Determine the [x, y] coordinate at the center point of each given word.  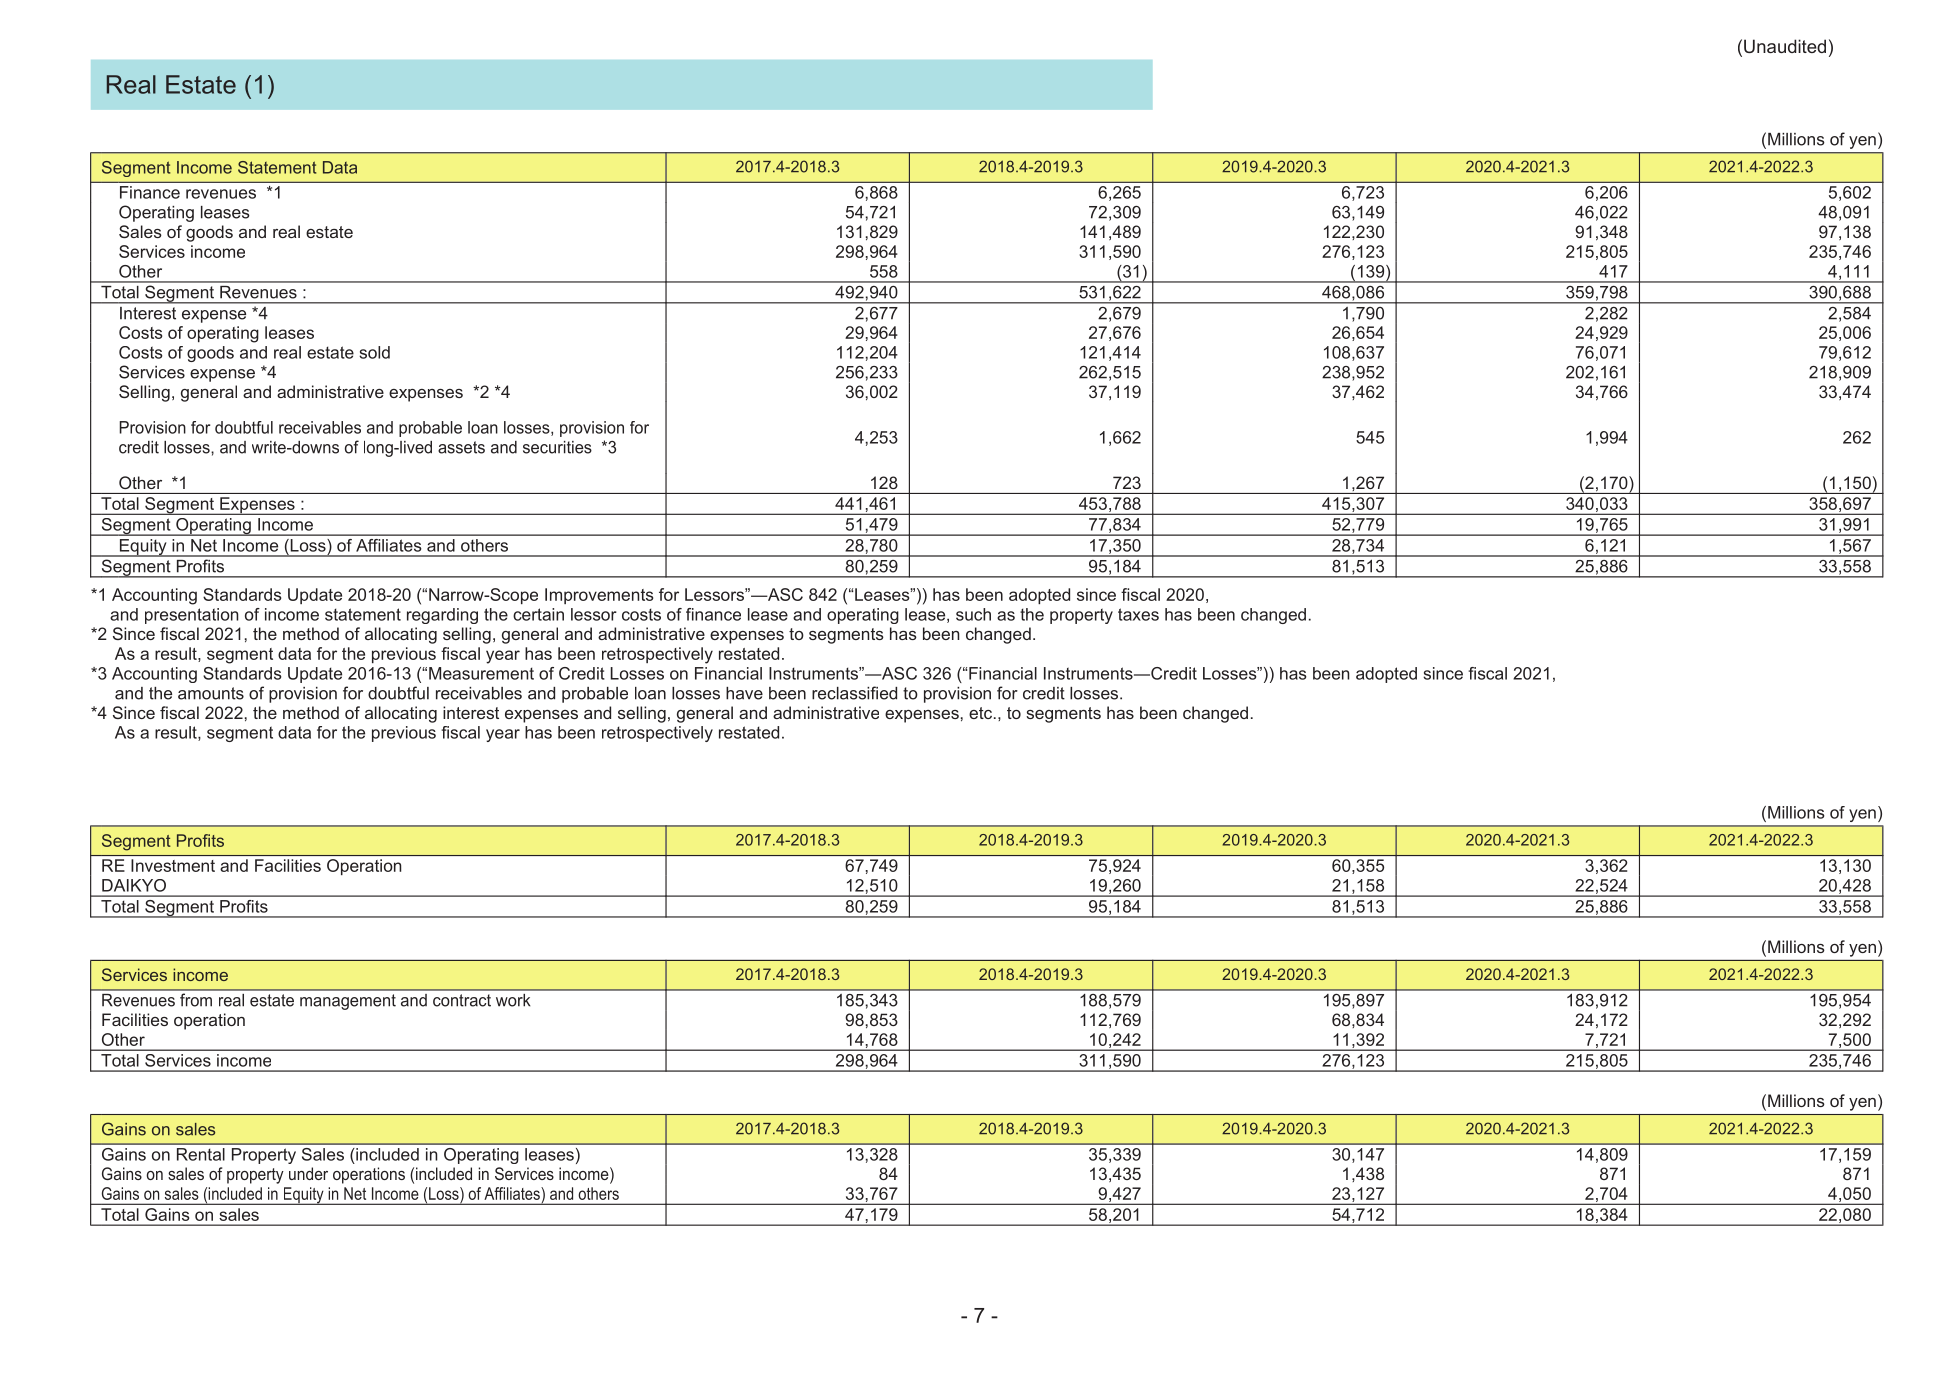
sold [374, 352]
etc [982, 713]
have [744, 693]
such [973, 614]
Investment [173, 865]
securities [557, 447]
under [308, 1173]
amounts [211, 693]
